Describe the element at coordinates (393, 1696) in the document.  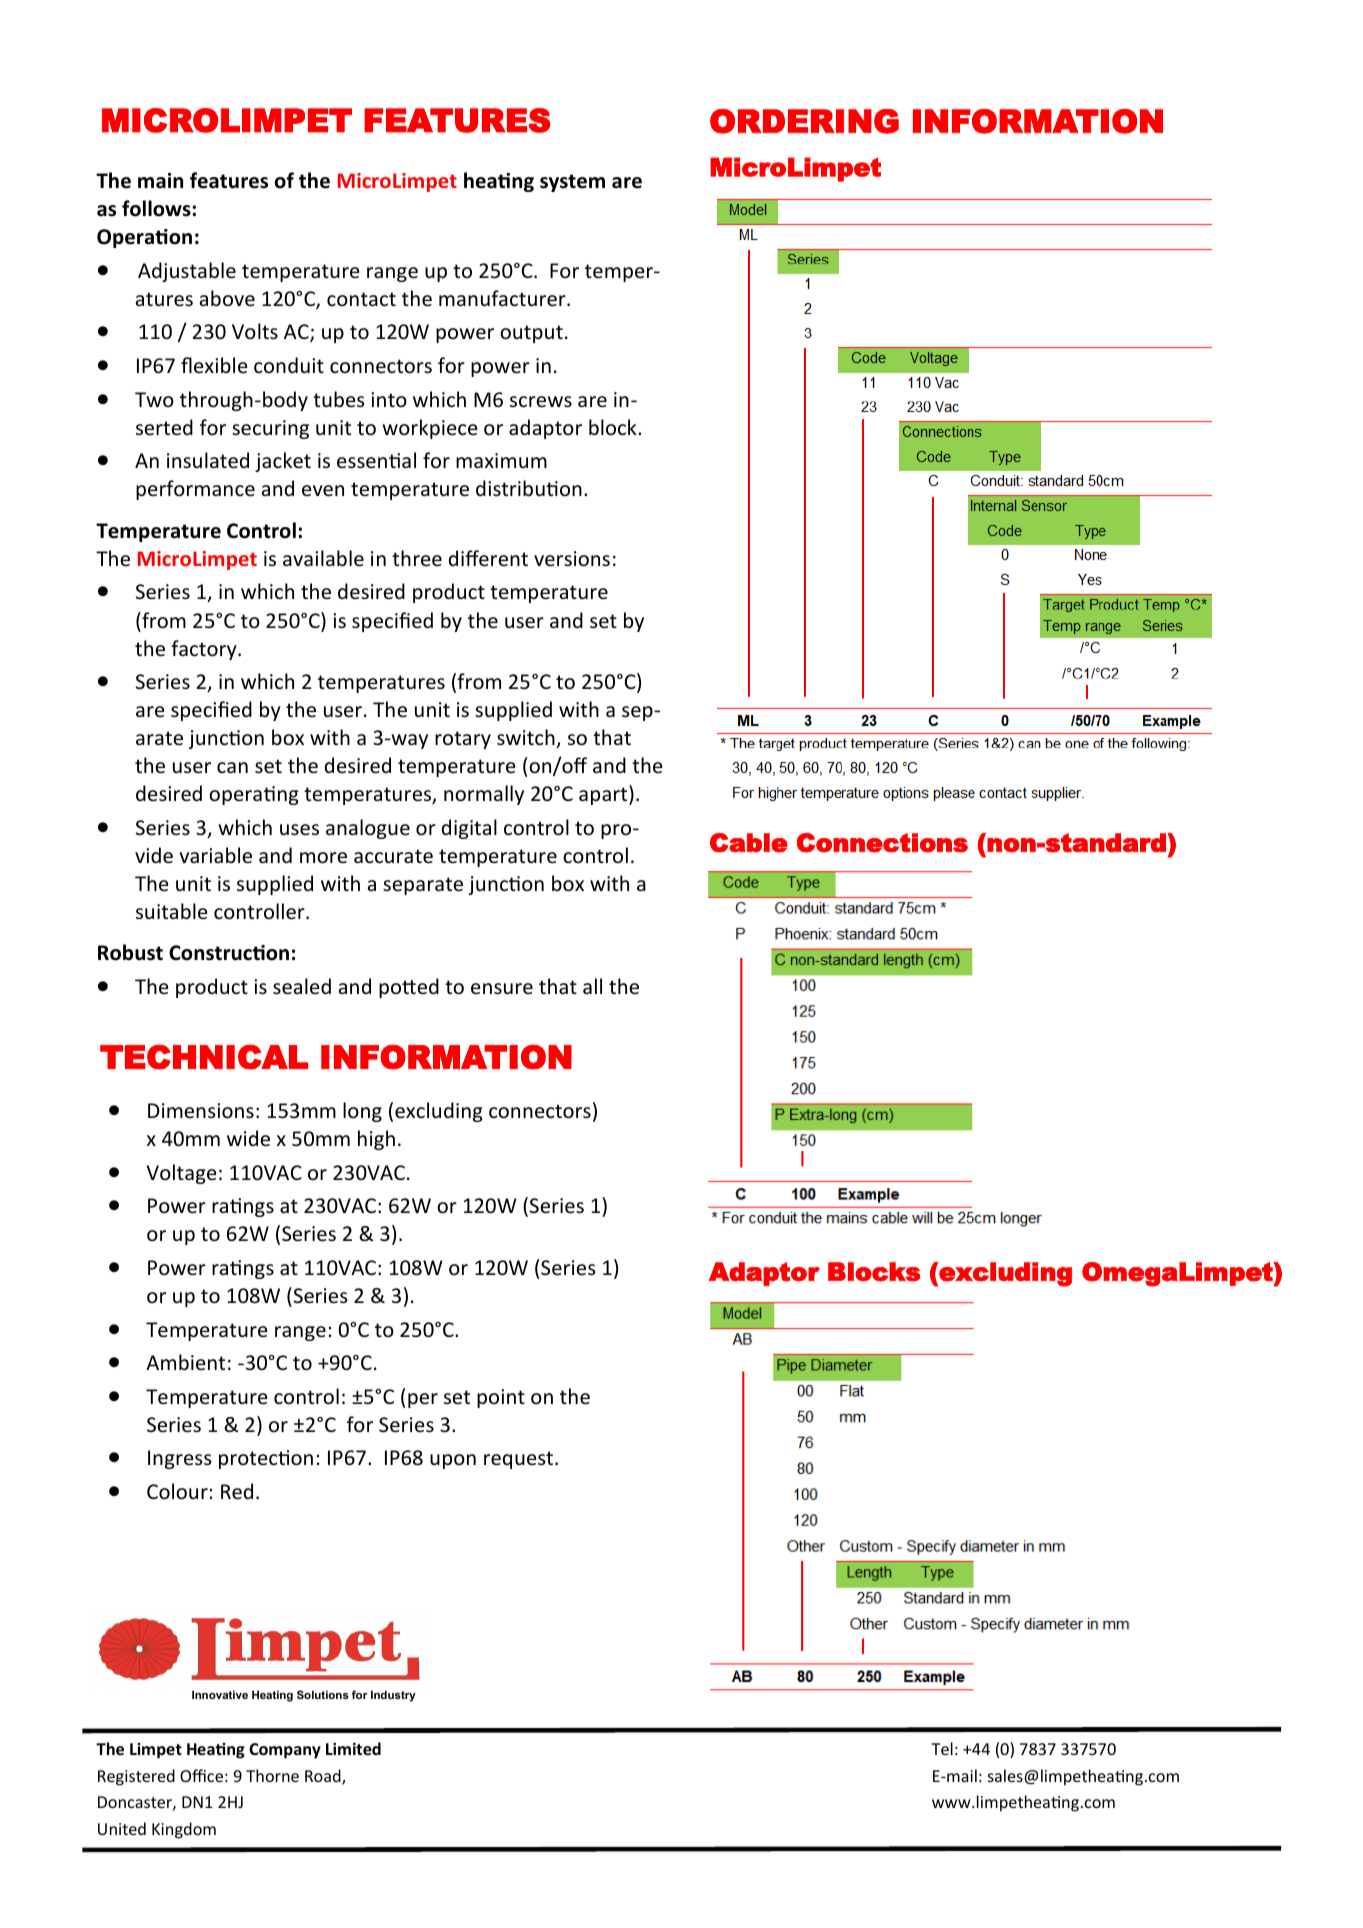
I see `Industry` at that location.
